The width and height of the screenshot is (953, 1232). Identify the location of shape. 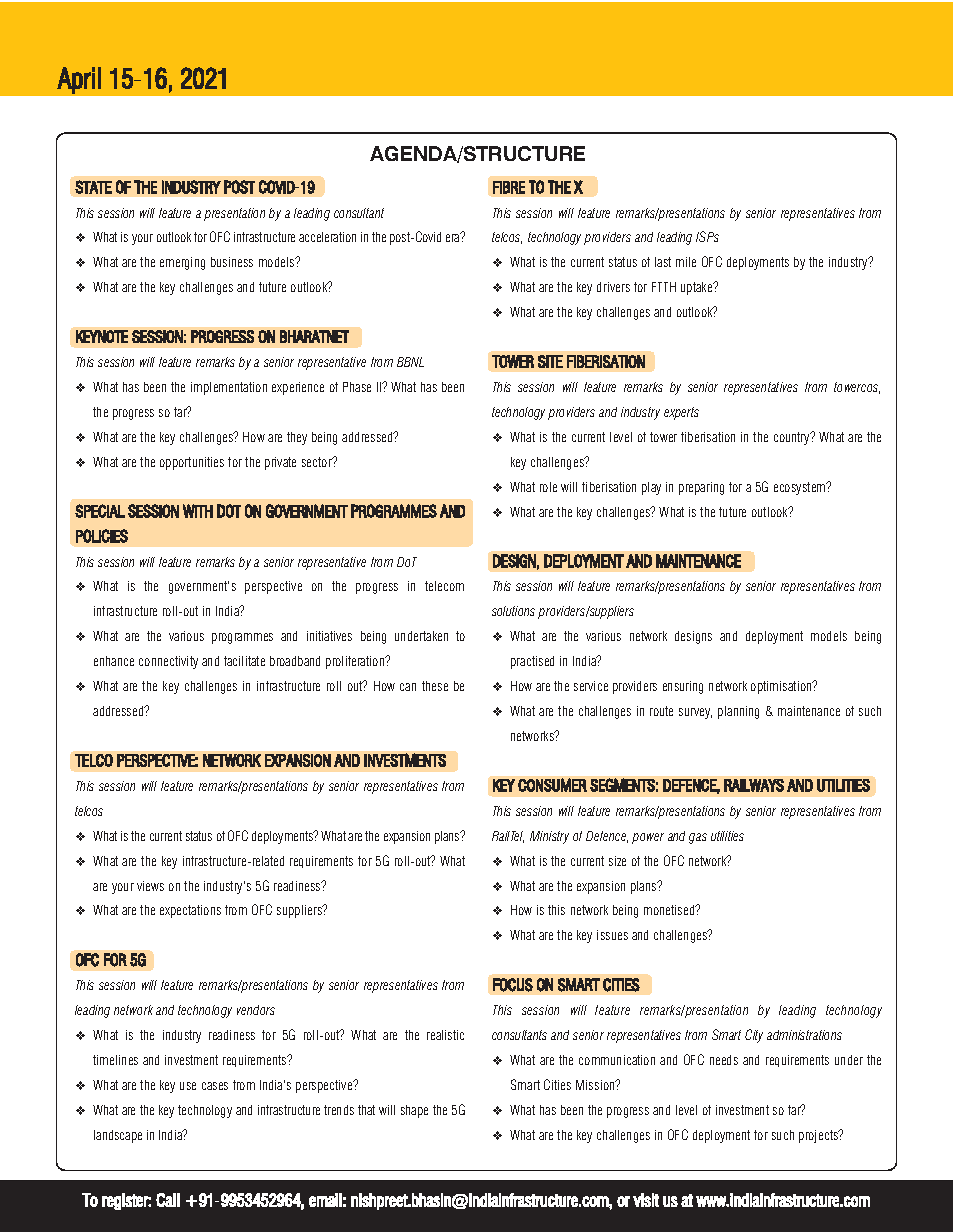
(414, 1111).
